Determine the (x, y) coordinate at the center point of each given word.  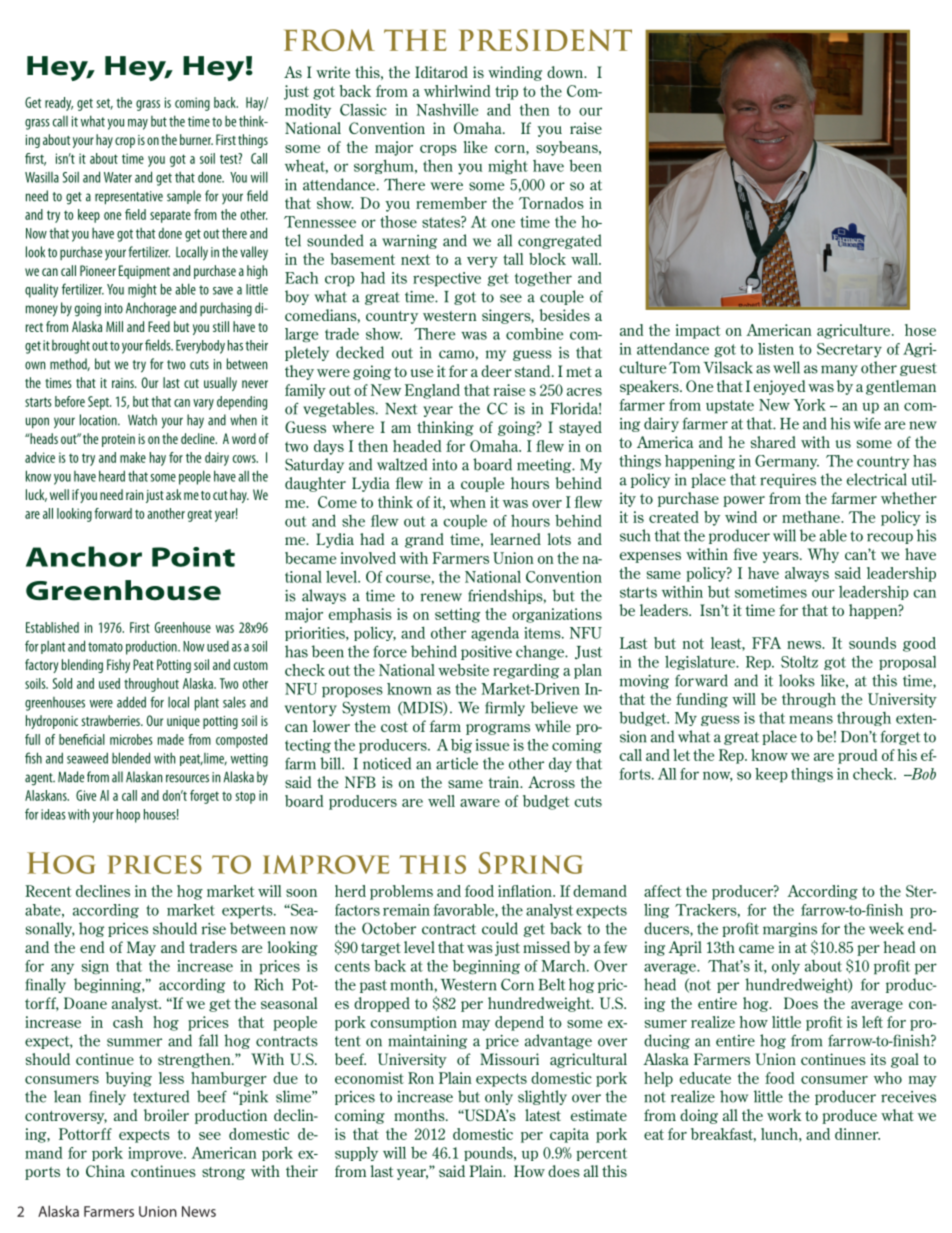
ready (59, 104)
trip (506, 92)
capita (569, 1135)
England (432, 391)
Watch (142, 420)
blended (131, 758)
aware (480, 803)
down (566, 72)
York (810, 405)
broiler (166, 1115)
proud (858, 756)
